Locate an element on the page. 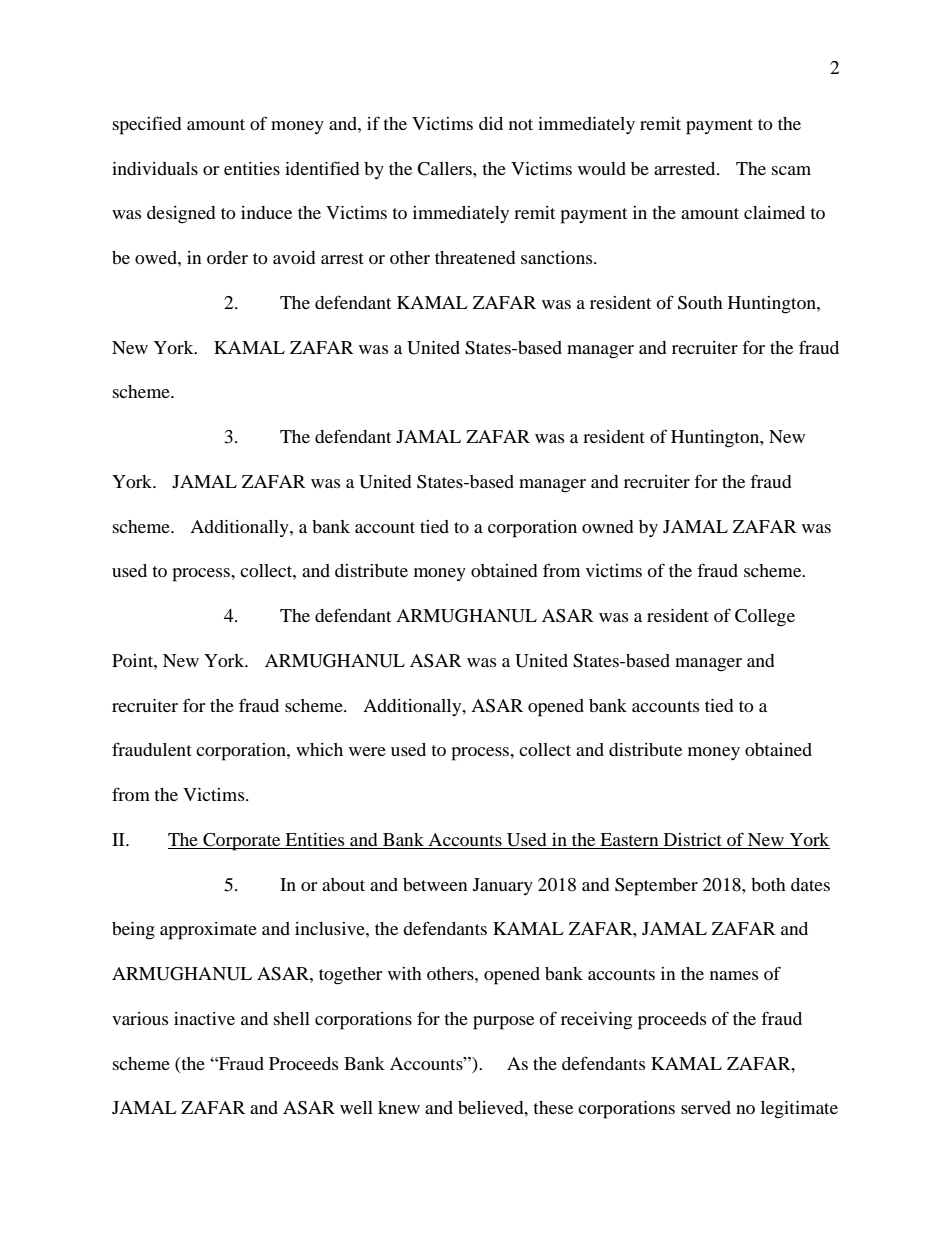  South is located at coordinates (700, 303).
